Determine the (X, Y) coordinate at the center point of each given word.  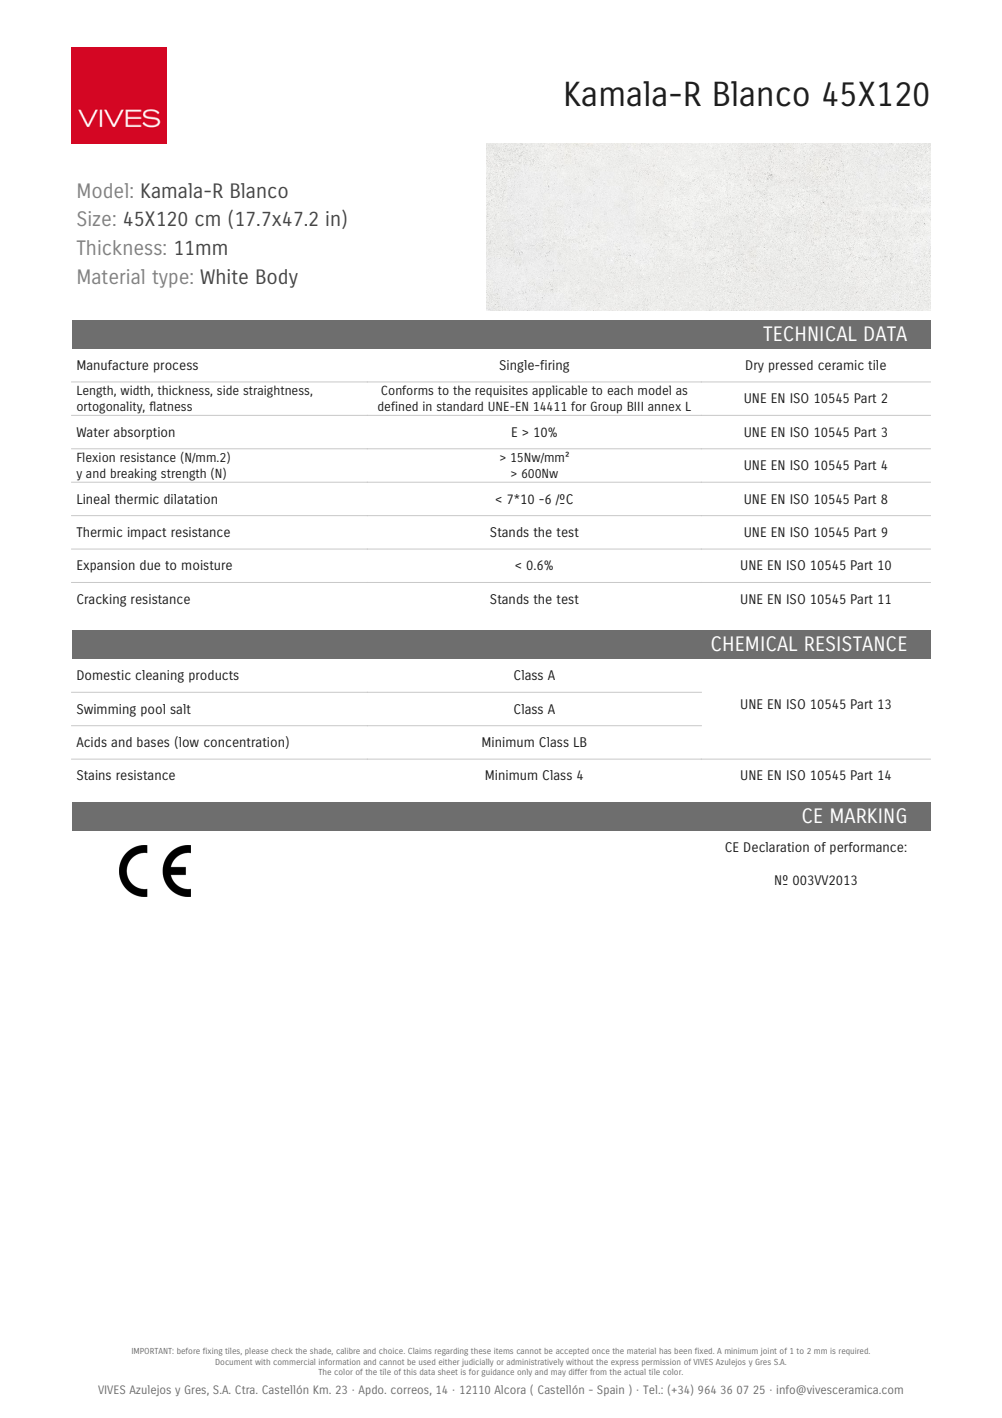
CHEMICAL (754, 643)
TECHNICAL (810, 333)
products (214, 676)
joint (768, 1352)
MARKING (868, 815)
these (481, 1351)
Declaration (776, 847)
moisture (207, 565)
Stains (94, 775)
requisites (501, 391)
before (188, 1351)
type (171, 279)
